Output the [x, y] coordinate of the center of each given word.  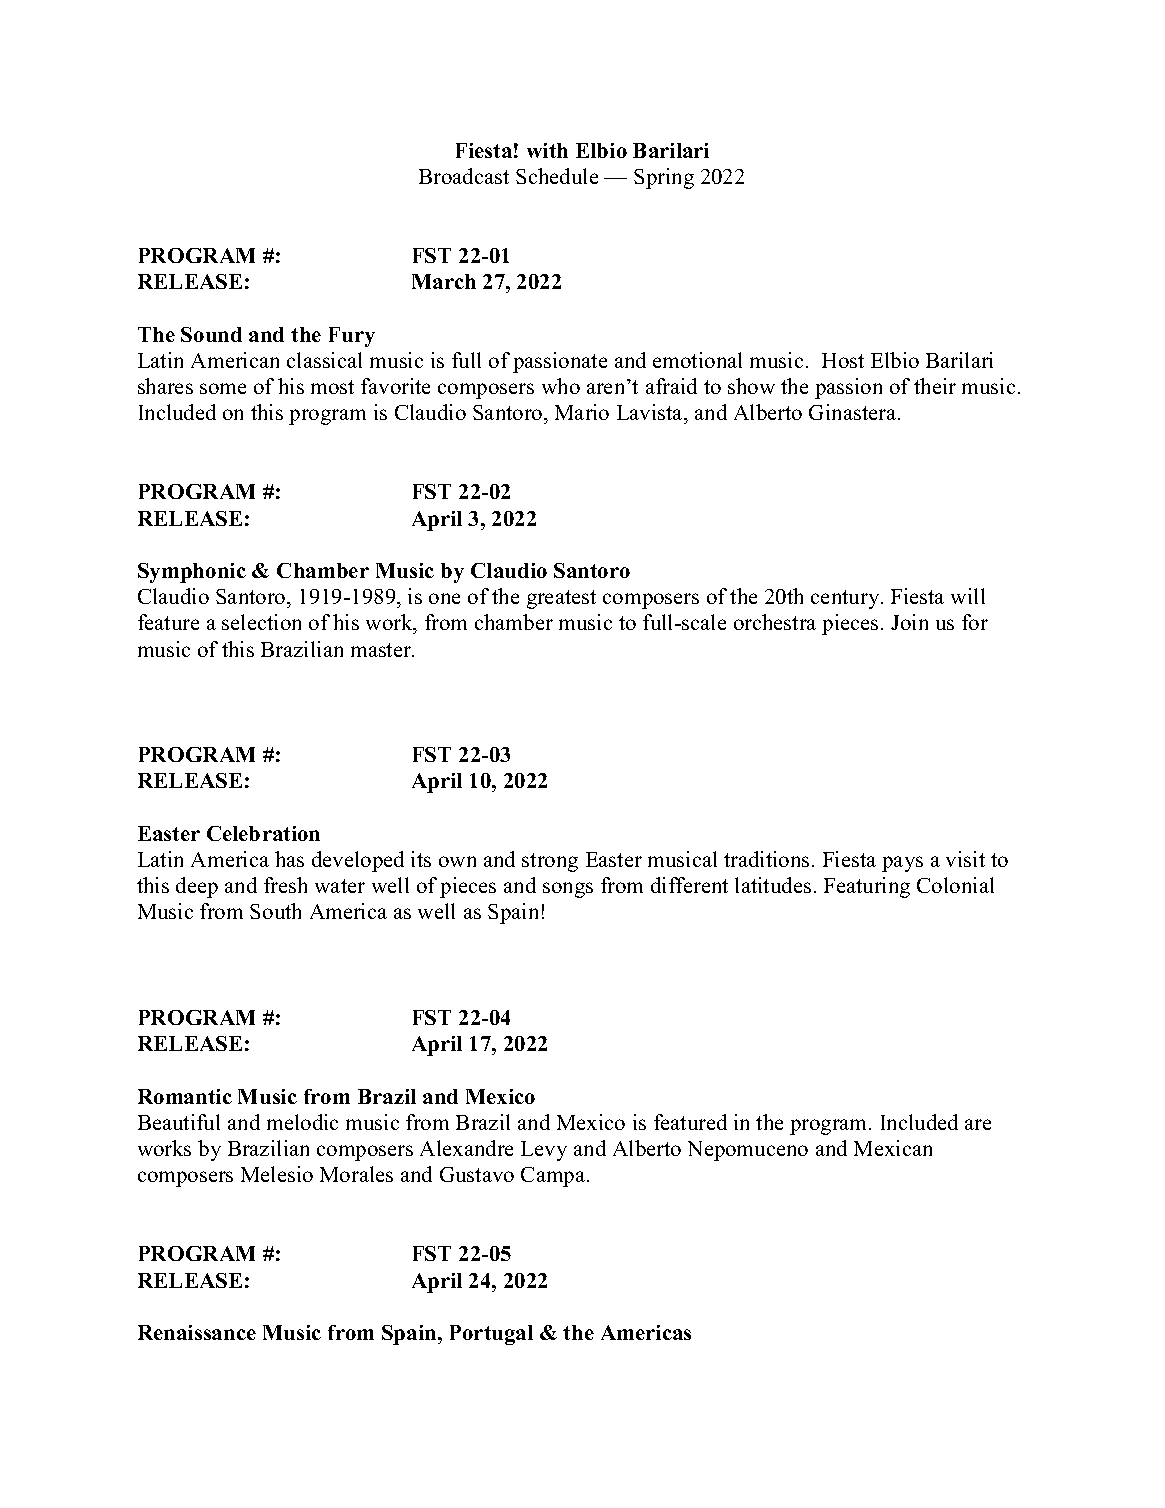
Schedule [557, 176]
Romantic [185, 1096]
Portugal [491, 1335]
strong [550, 862]
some [223, 388]
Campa [554, 1177]
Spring [664, 178]
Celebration [263, 833]
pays [902, 864]
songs [568, 890]
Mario [582, 412]
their [935, 386]
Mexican [893, 1148]
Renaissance [197, 1332]
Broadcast [464, 176]
